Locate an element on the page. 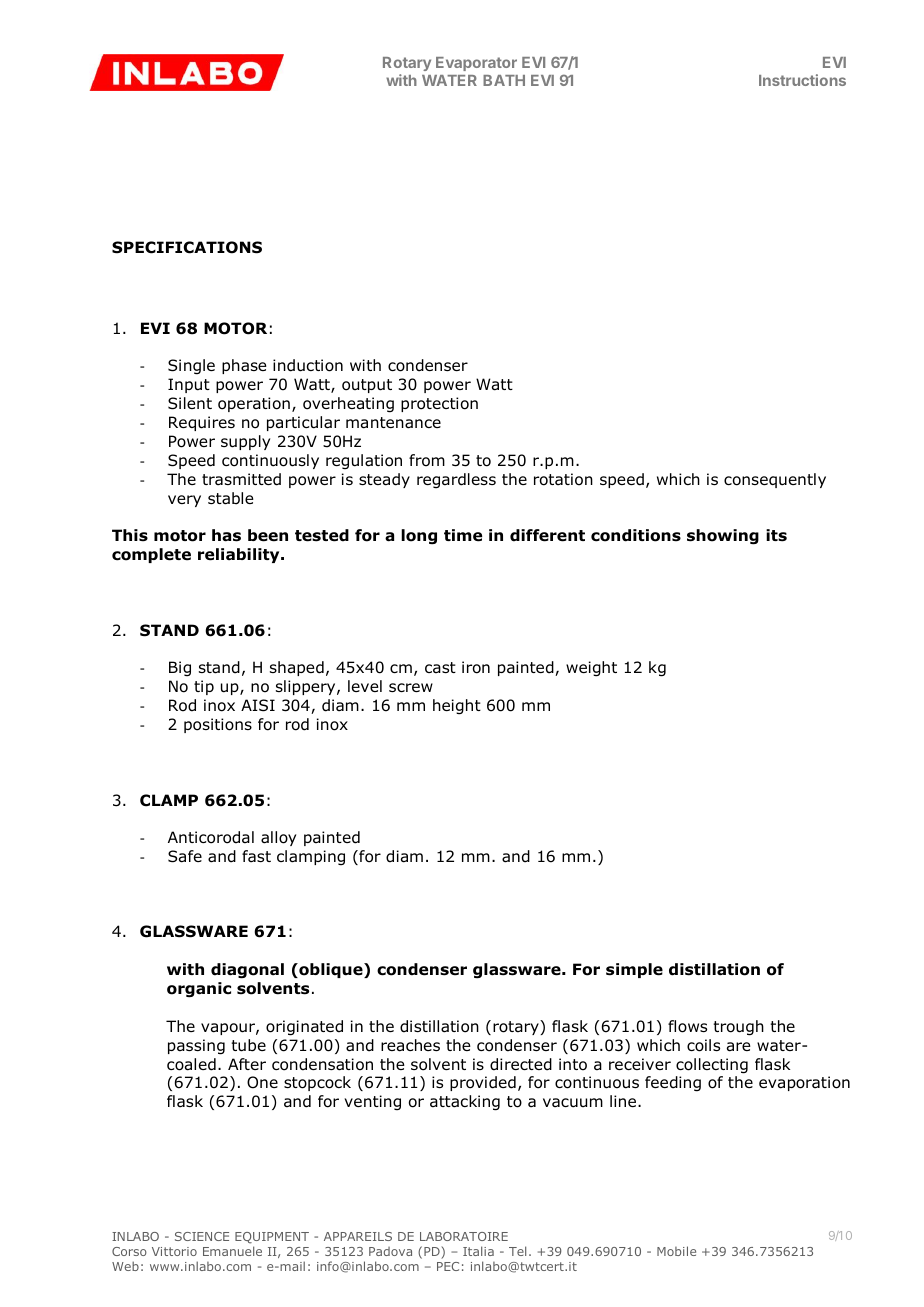 The width and height of the image is (924, 1307). weight is located at coordinates (591, 669).
